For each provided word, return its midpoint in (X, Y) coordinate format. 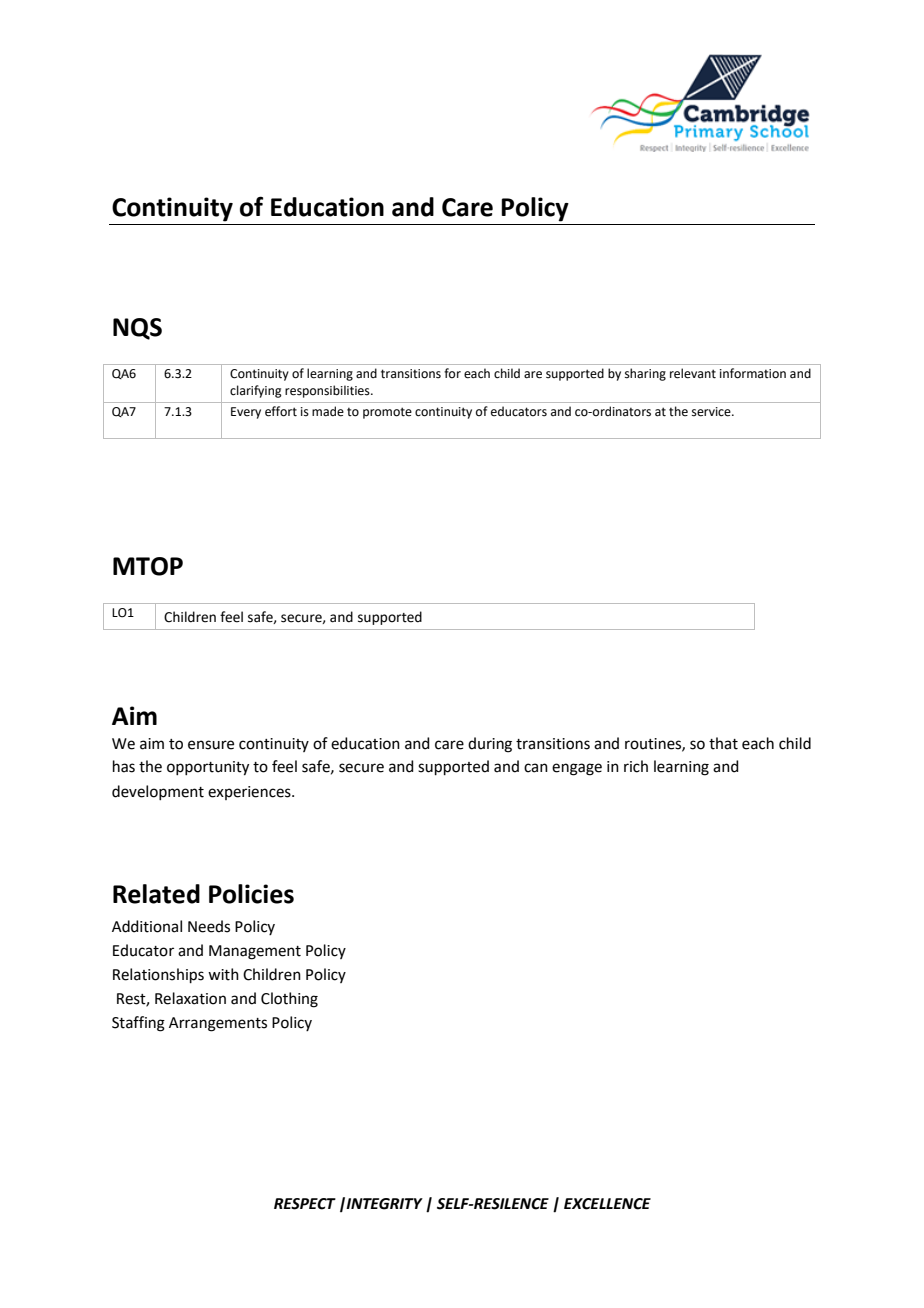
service (712, 412)
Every (246, 413)
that (723, 743)
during (490, 745)
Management (255, 952)
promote (387, 413)
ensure (211, 745)
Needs (209, 926)
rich (636, 766)
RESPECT (305, 1204)
